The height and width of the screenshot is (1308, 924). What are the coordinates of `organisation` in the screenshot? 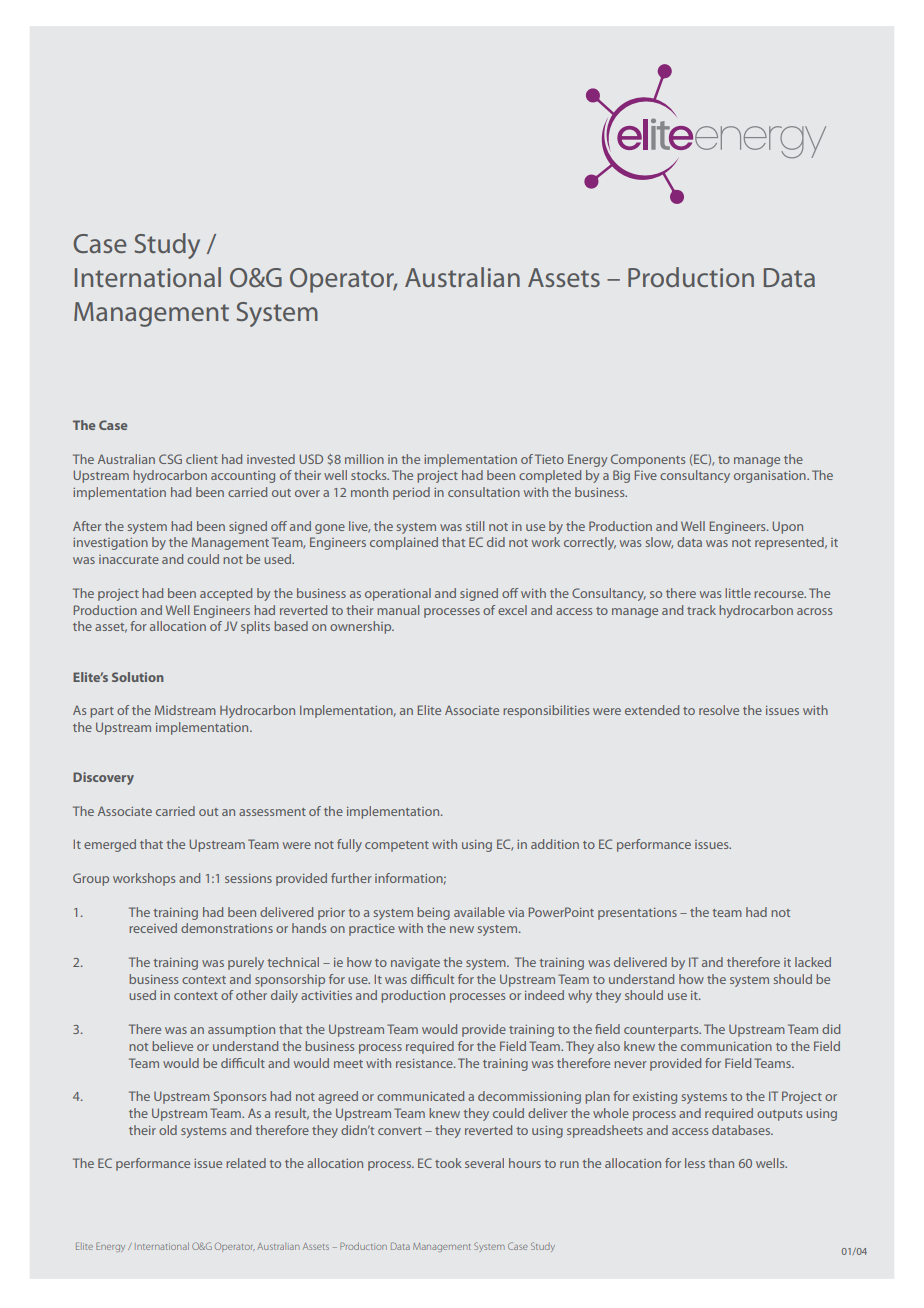 It's located at (771, 477).
